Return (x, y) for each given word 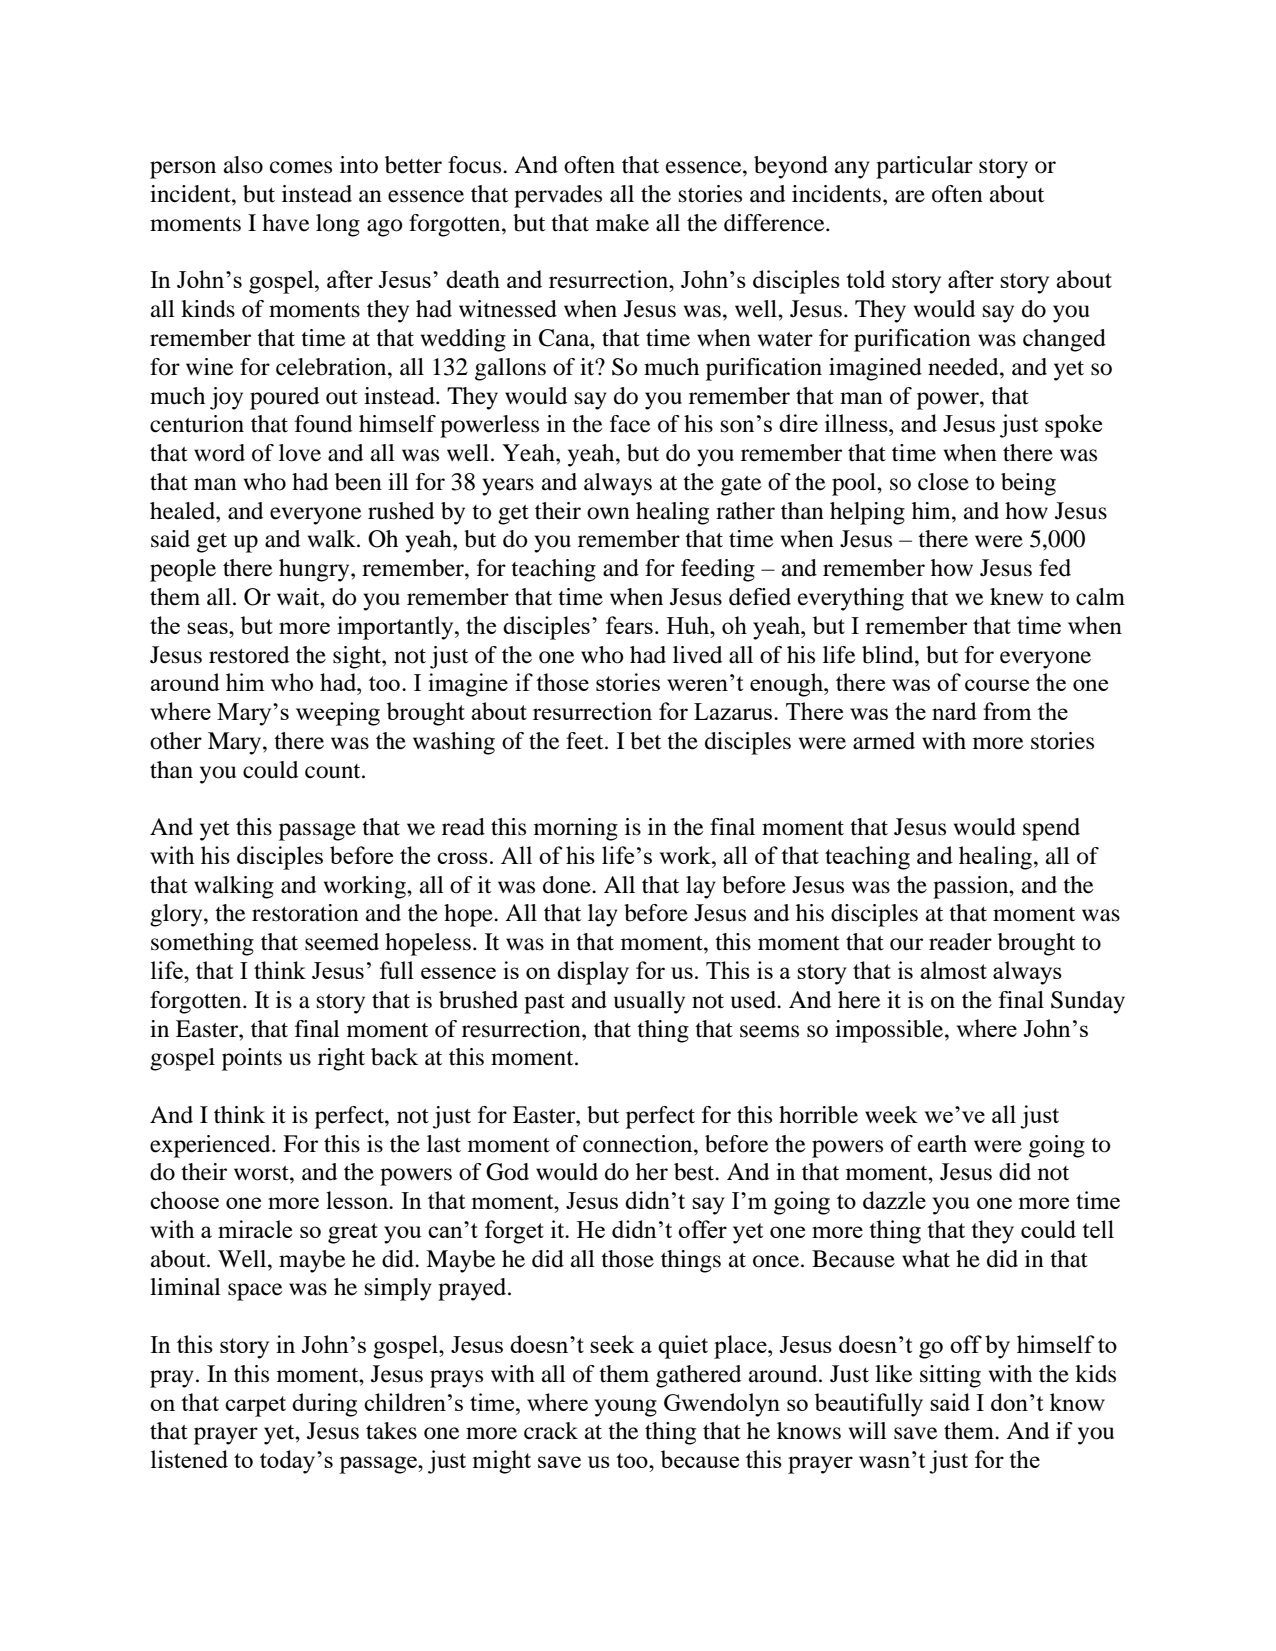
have (286, 223)
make (622, 223)
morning (576, 829)
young (625, 1408)
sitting (950, 1376)
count (334, 771)
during (324, 1405)
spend (1051, 829)
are (910, 196)
